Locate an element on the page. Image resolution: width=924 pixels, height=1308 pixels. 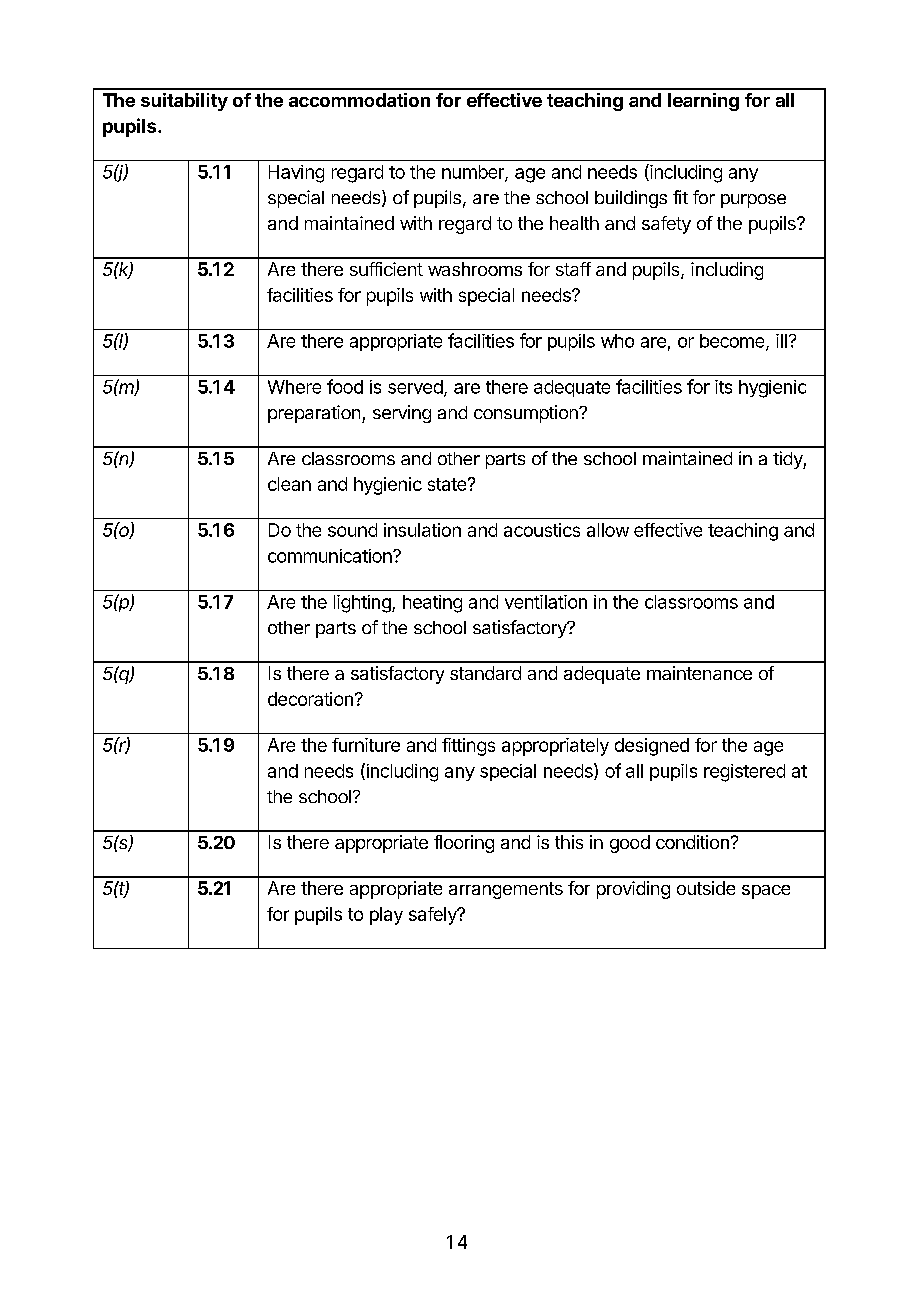
maintenance is located at coordinates (699, 673).
